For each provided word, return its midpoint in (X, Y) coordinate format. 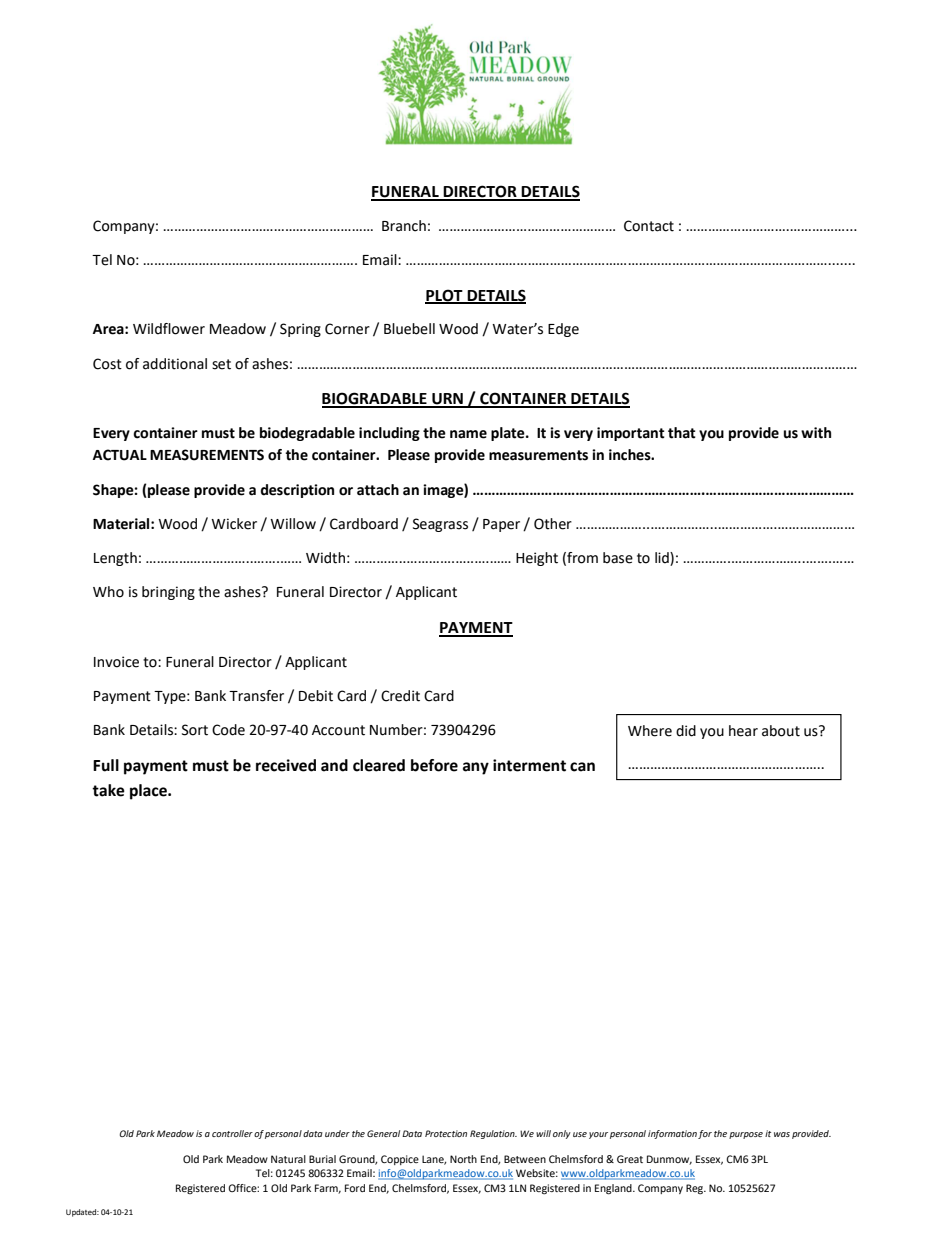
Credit (400, 696)
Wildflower (169, 329)
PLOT (445, 296)
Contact (649, 226)
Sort (195, 730)
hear (743, 731)
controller (232, 1133)
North (463, 1159)
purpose (746, 1135)
